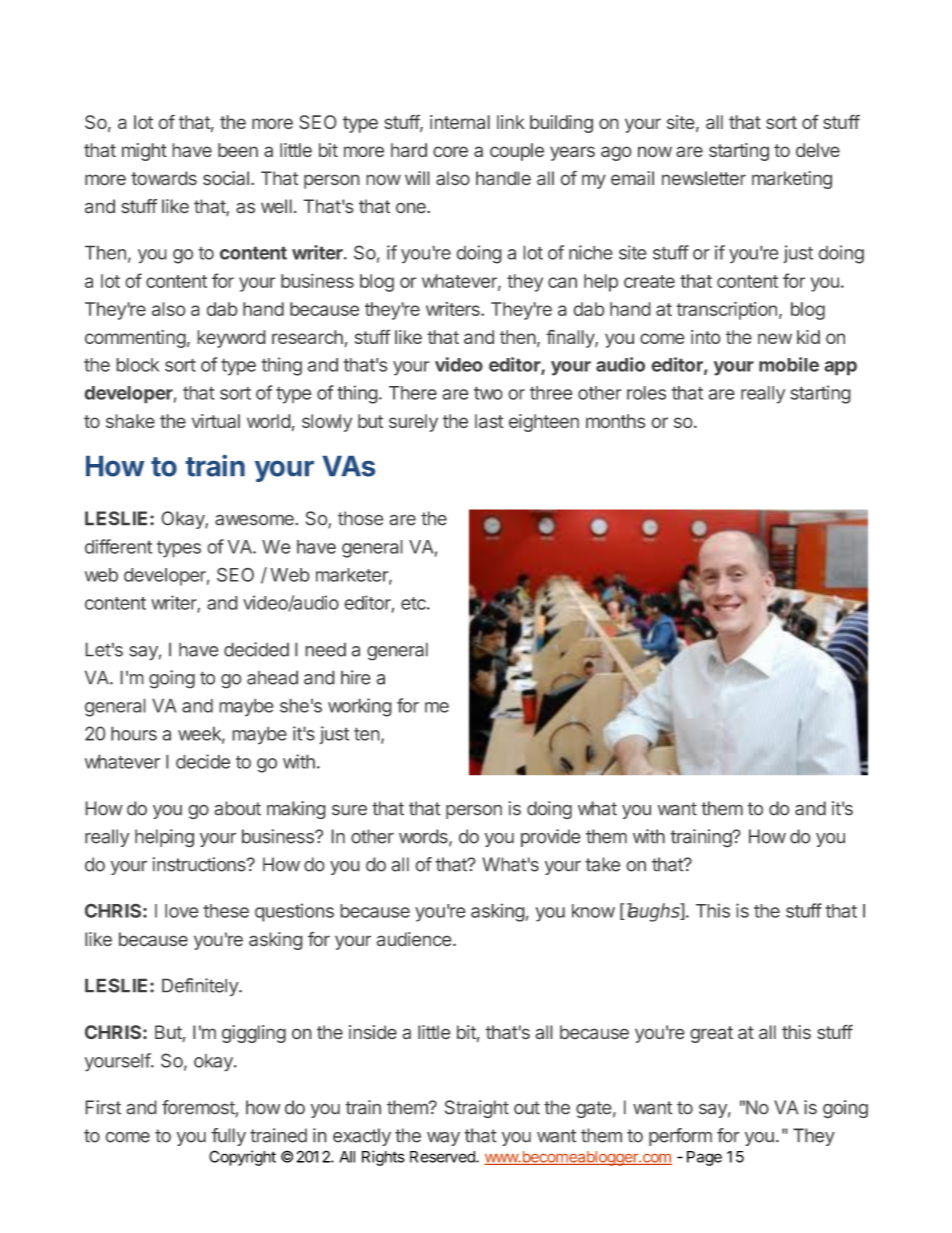  I want to click on provide, so click(551, 838).
